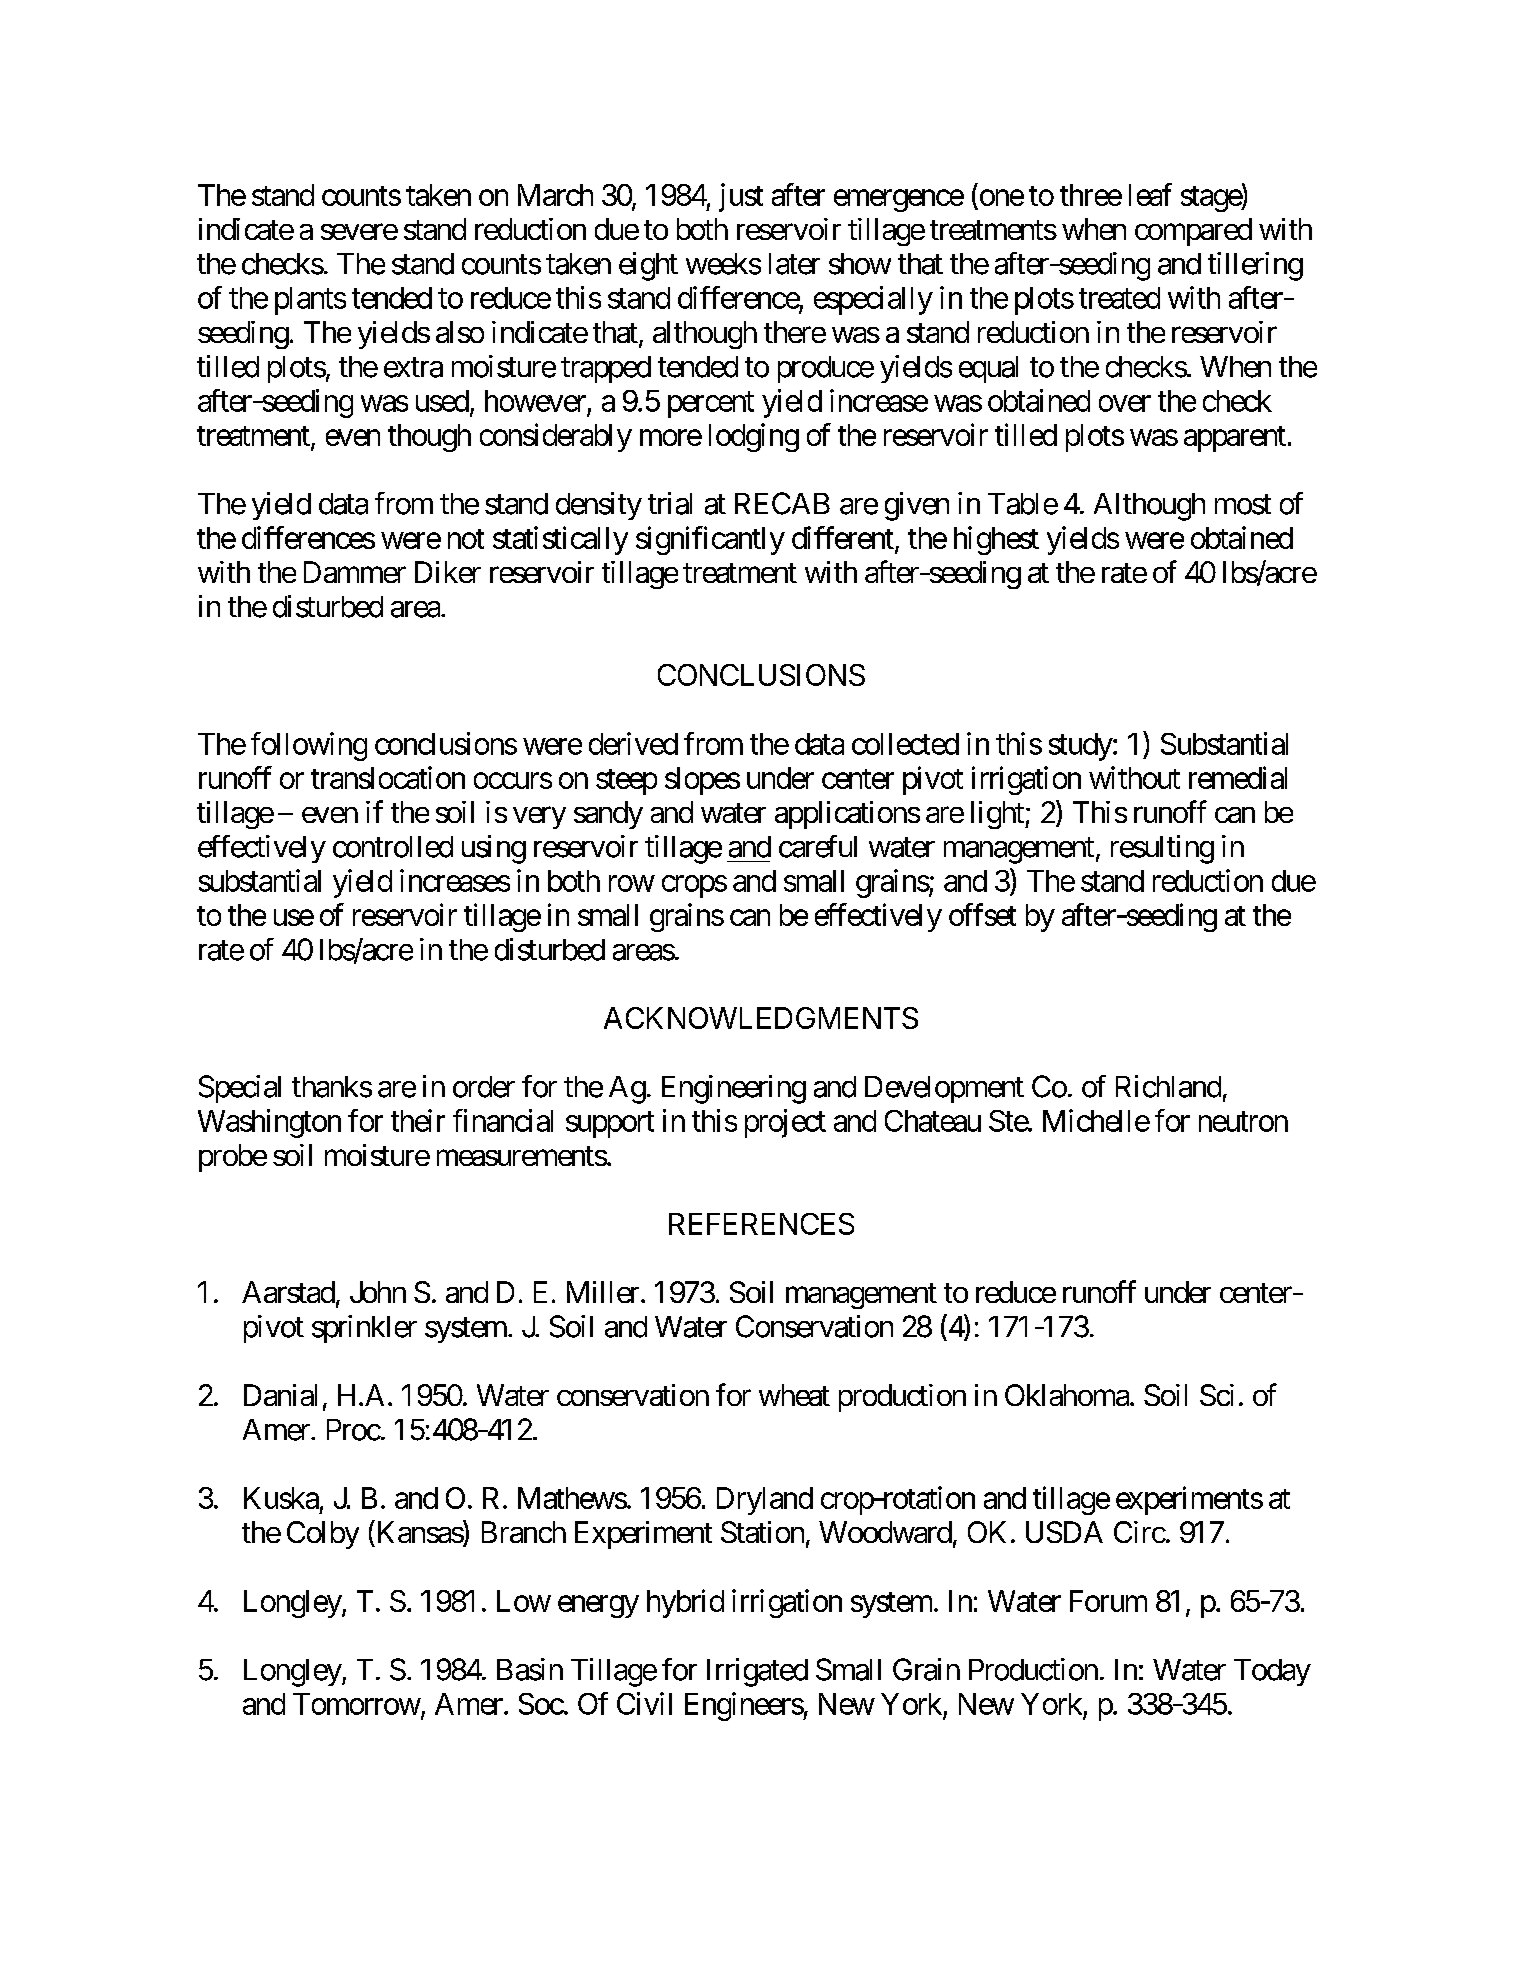 The image size is (1520, 1968). Describe the element at coordinates (818, 846) in the image. I see `careful` at that location.
